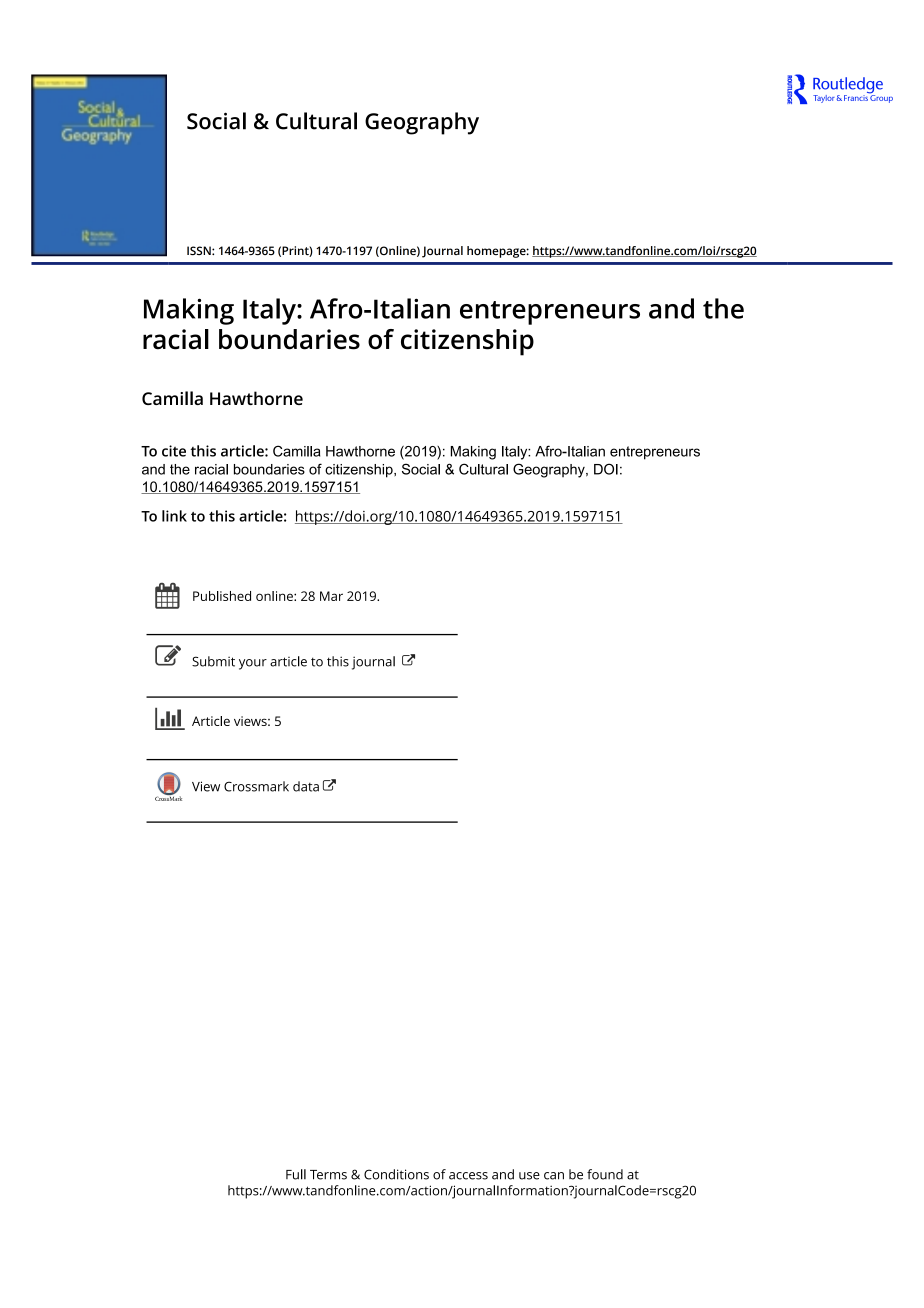  What do you see at coordinates (306, 786) in the page?
I see `data` at bounding box center [306, 786].
